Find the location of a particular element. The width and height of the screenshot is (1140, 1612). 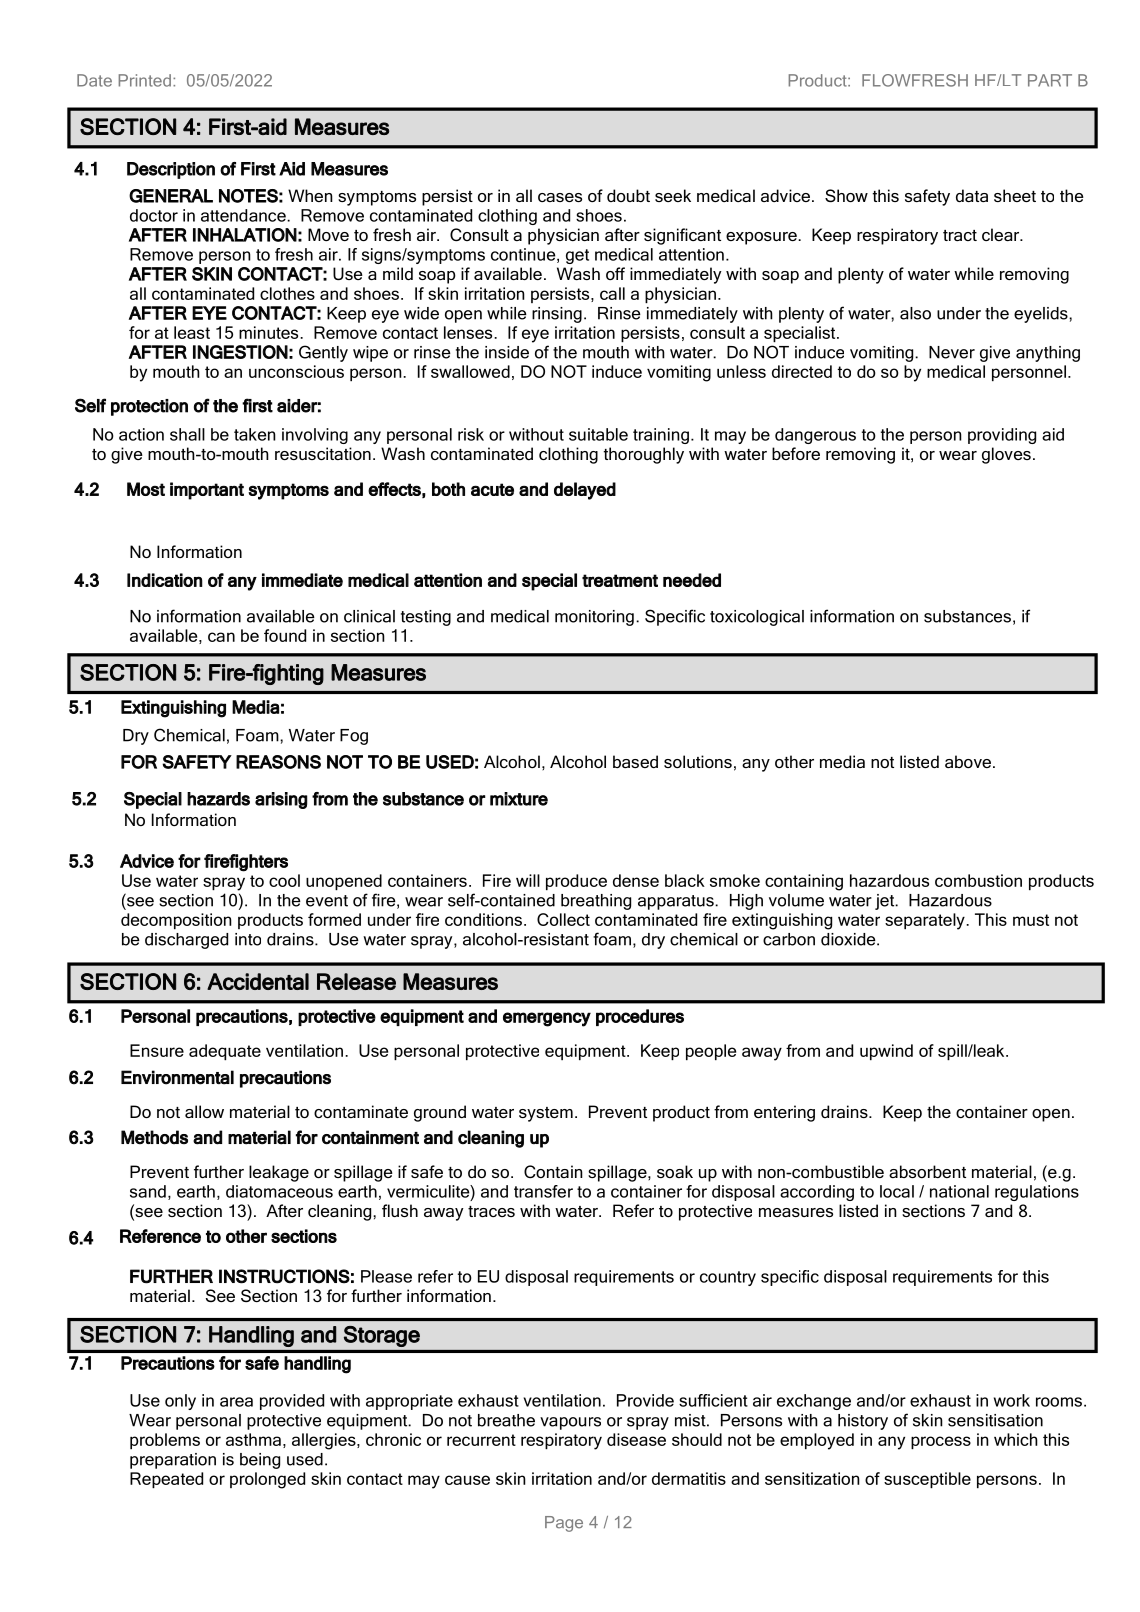

Page is located at coordinates (564, 1524).
